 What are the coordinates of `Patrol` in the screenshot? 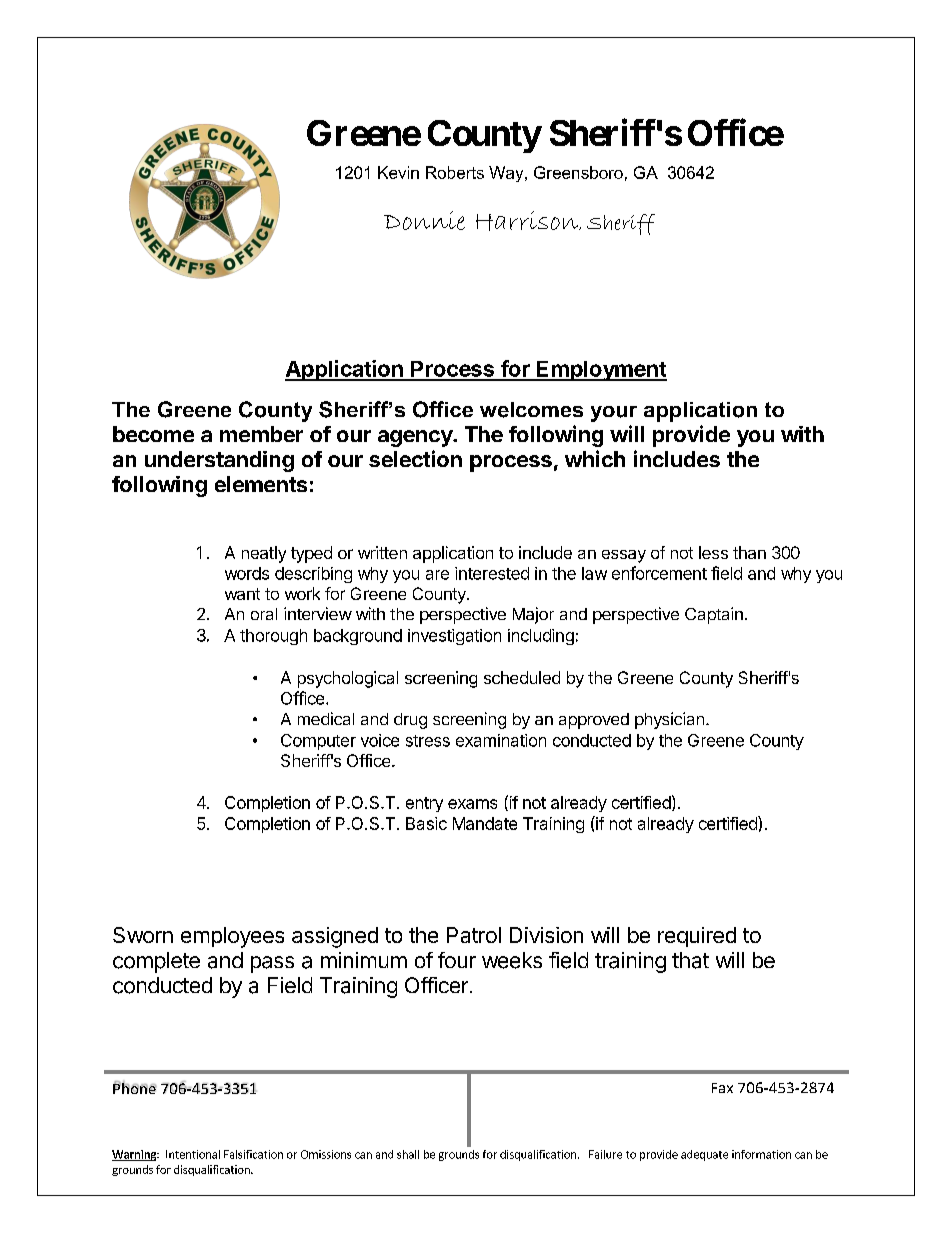 It's located at (474, 935).
